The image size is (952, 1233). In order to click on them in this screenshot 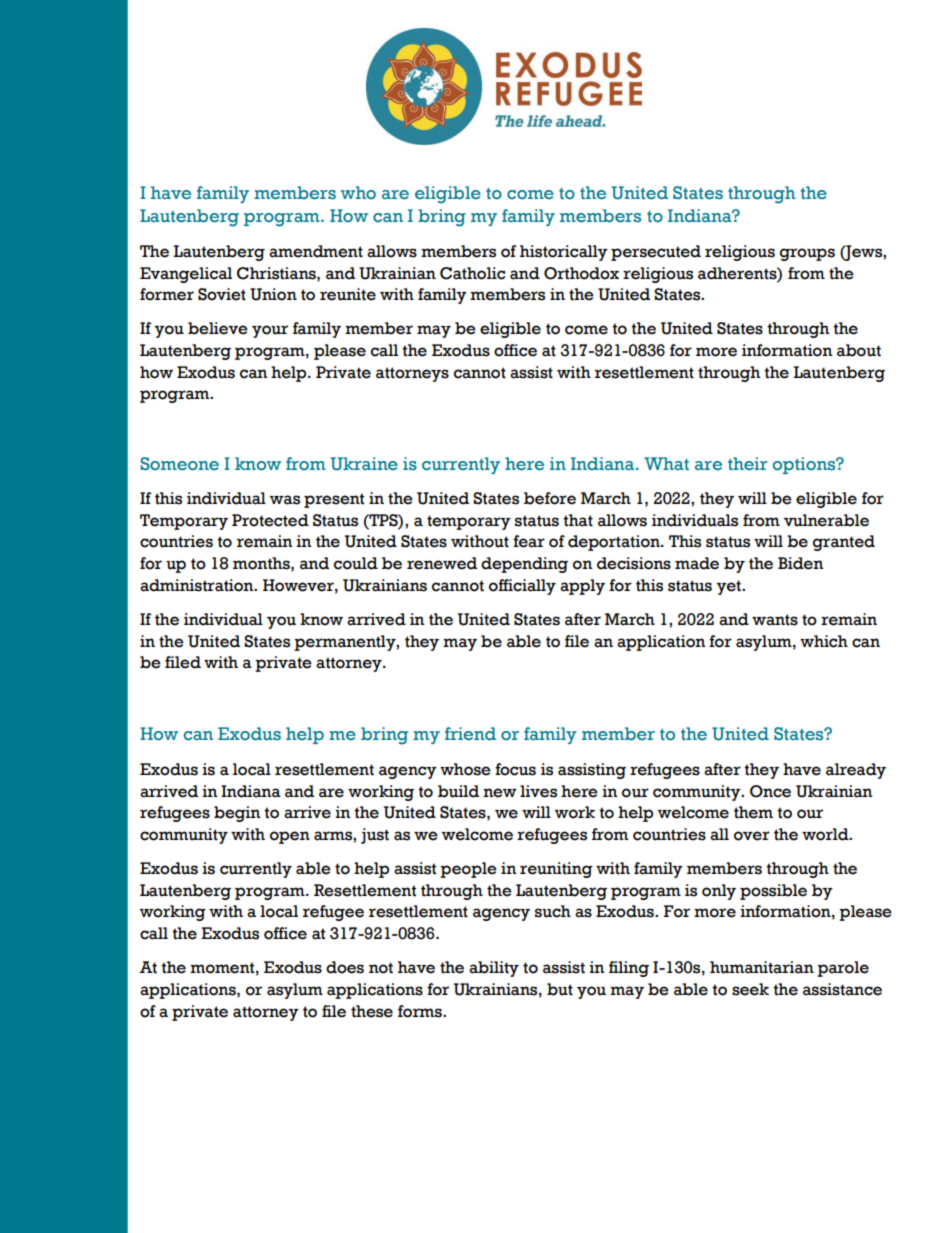, I will do `click(753, 812)`.
